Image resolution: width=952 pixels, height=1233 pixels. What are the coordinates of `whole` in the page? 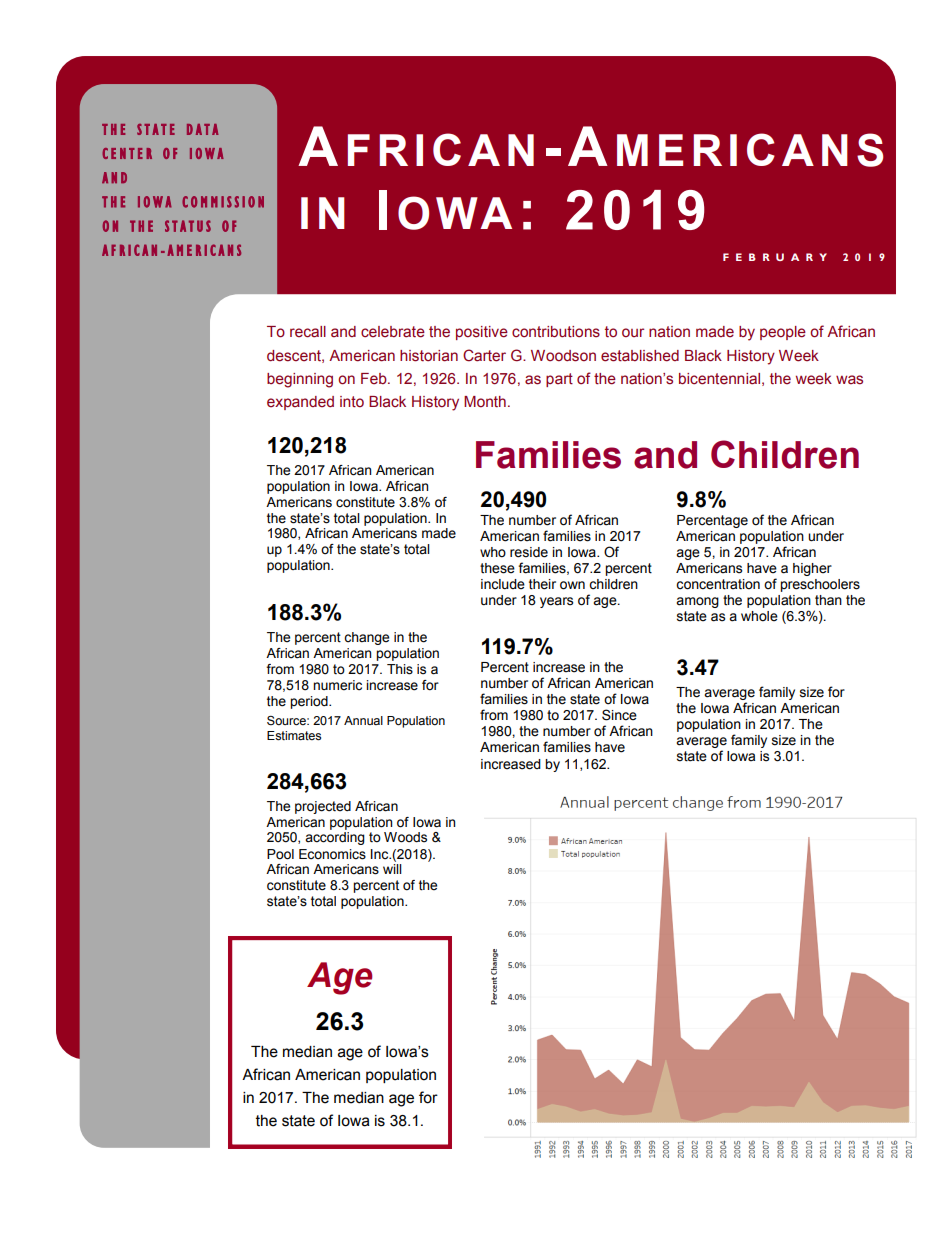 It's located at (759, 616).
